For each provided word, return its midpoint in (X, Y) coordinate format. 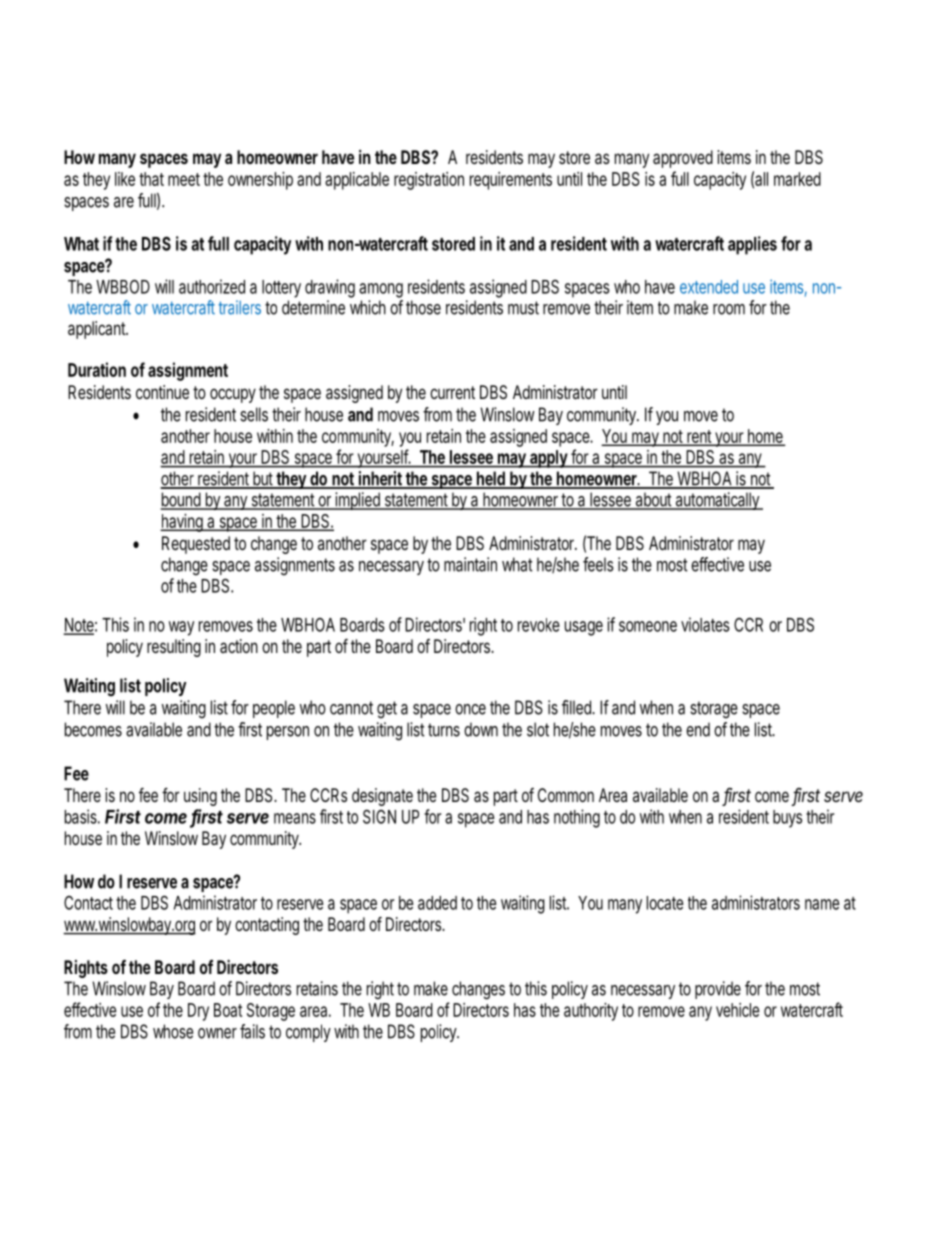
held (490, 480)
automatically (717, 501)
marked (797, 179)
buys (787, 819)
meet (184, 179)
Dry (198, 1012)
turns (444, 730)
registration (429, 181)
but (262, 480)
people (274, 709)
